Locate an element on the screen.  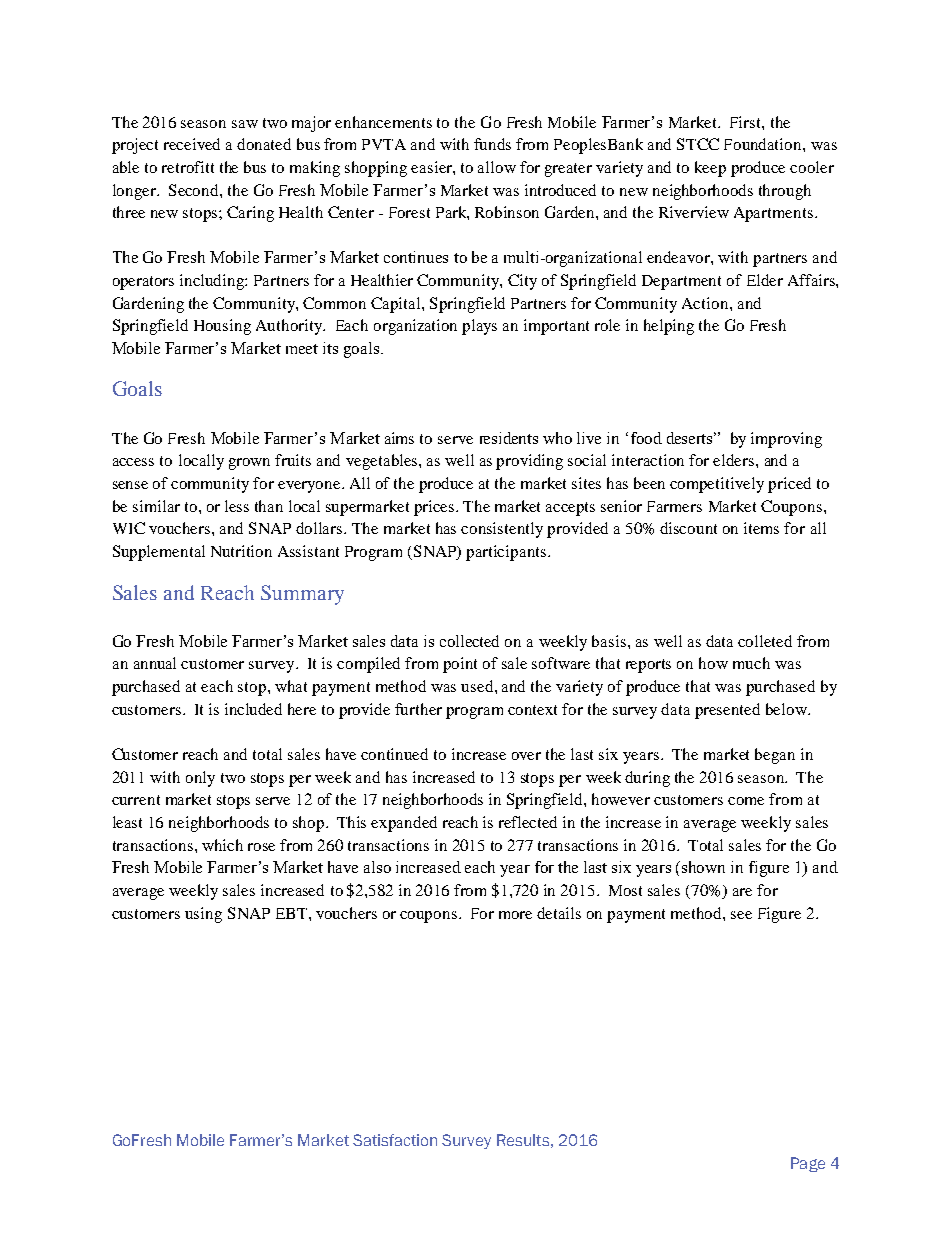
EBT is located at coordinates (293, 913).
